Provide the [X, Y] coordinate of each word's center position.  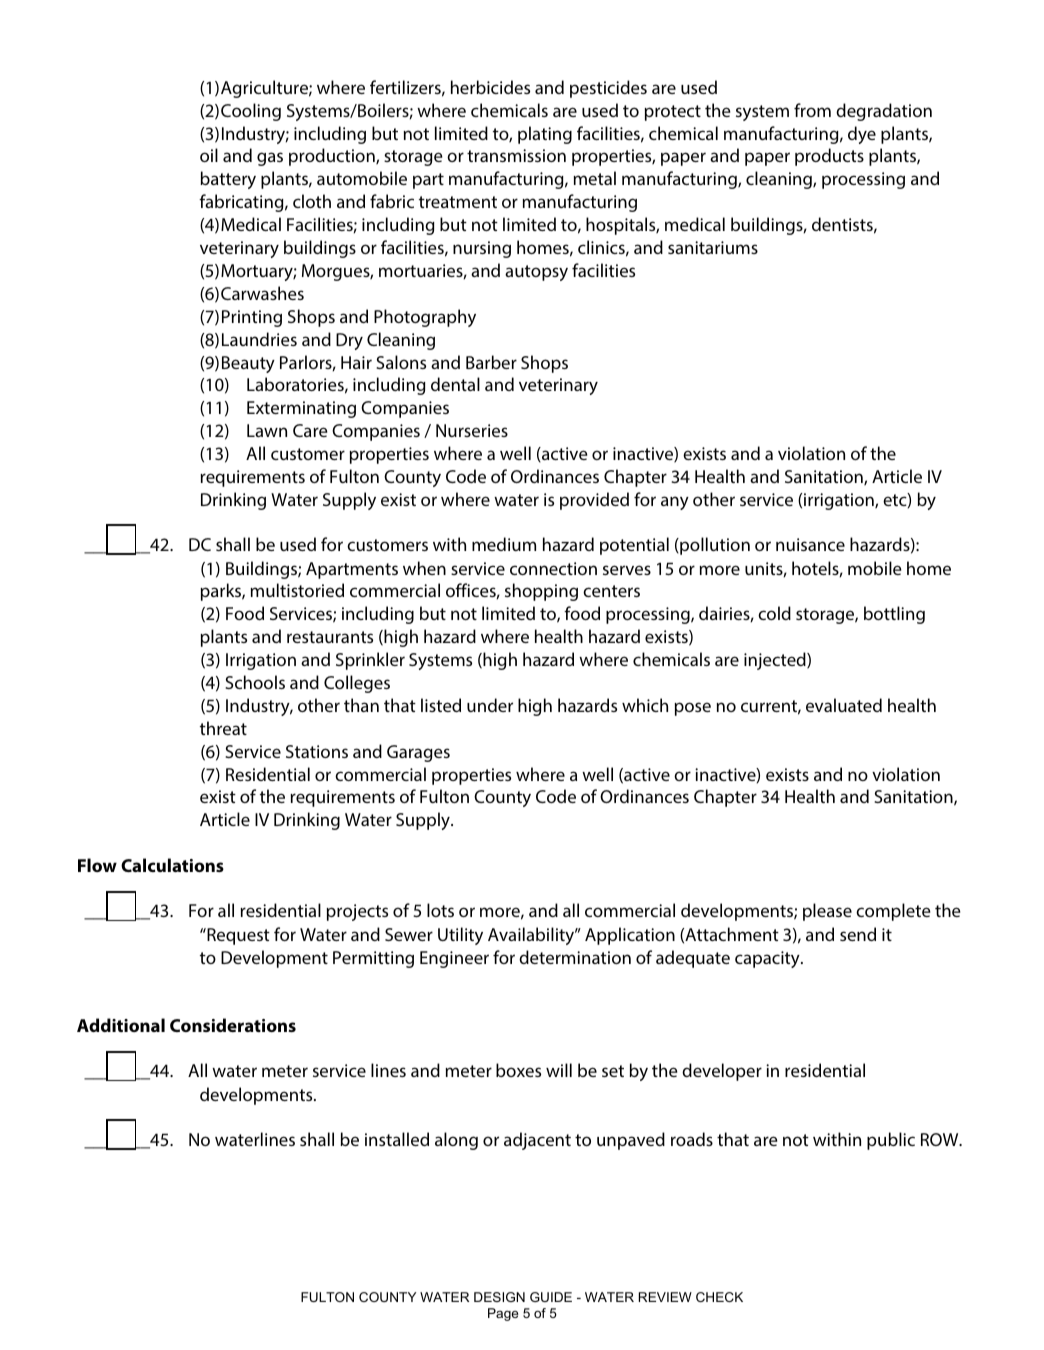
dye [862, 135]
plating [545, 135]
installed [397, 1139]
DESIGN [499, 1297]
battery [228, 180]
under [490, 705]
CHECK [719, 1297]
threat [223, 728]
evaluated [844, 705]
